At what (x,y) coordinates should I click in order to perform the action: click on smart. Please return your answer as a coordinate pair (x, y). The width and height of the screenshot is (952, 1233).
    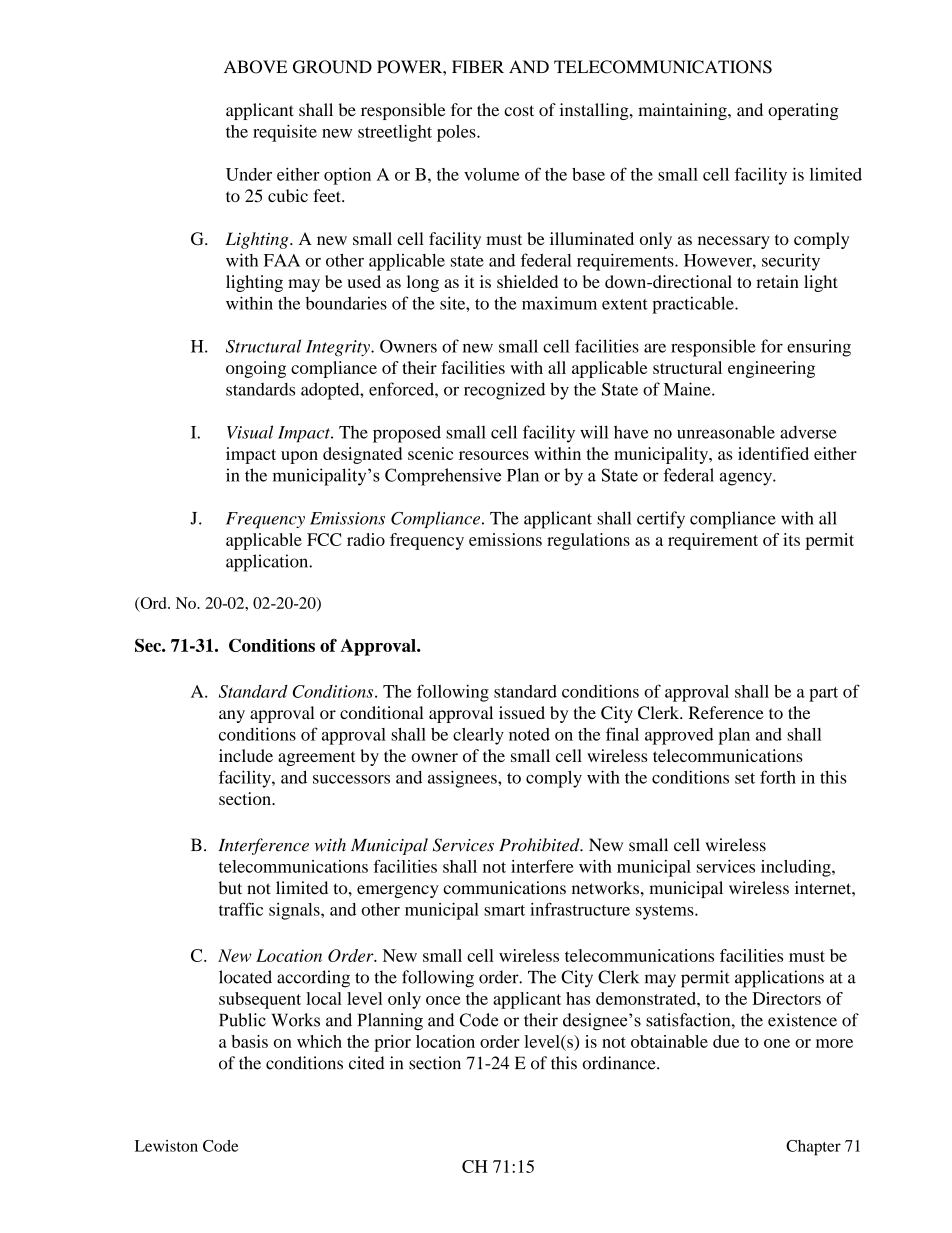
    Looking at the image, I should click on (504, 910).
